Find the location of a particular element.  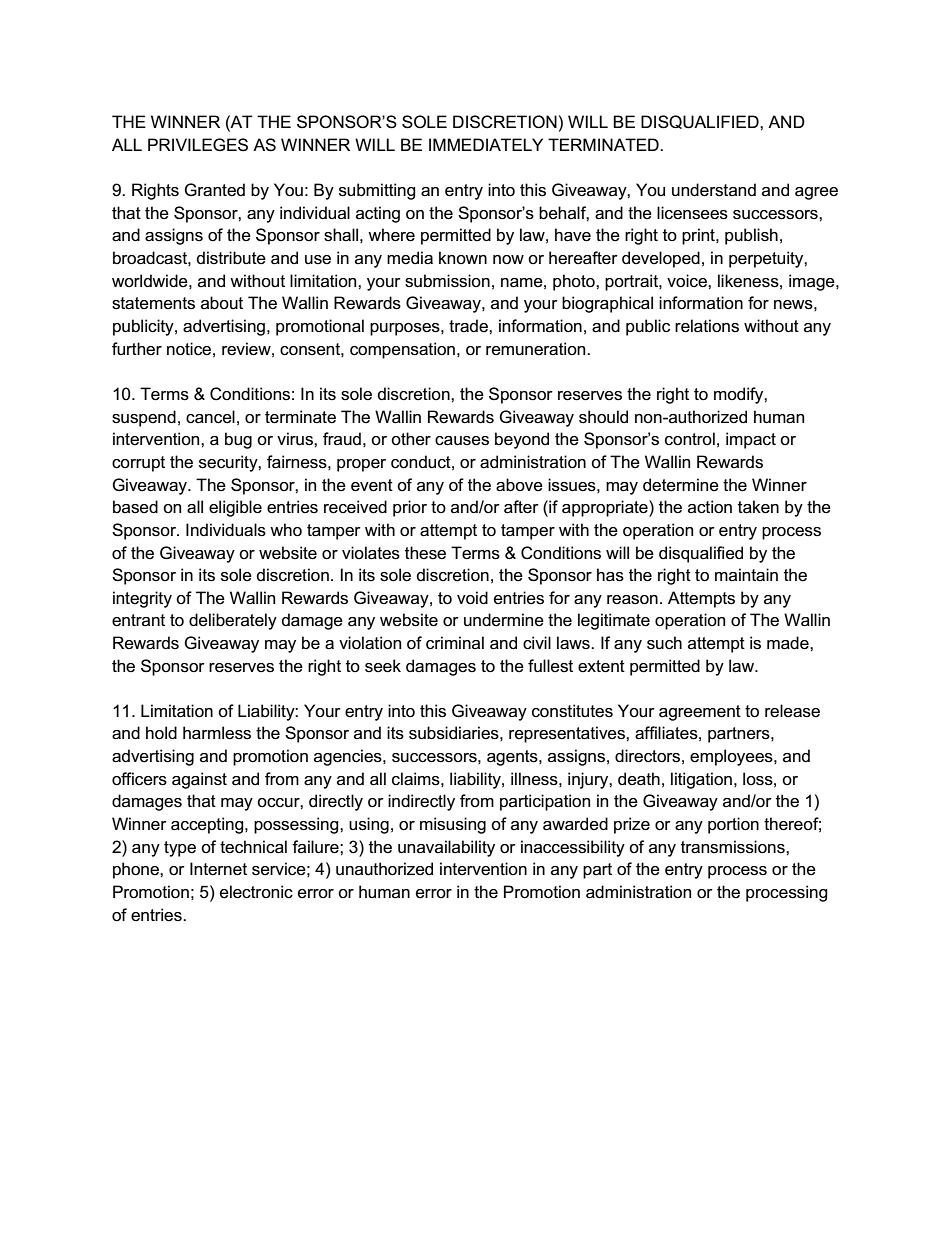

unavailability is located at coordinates (446, 848).
